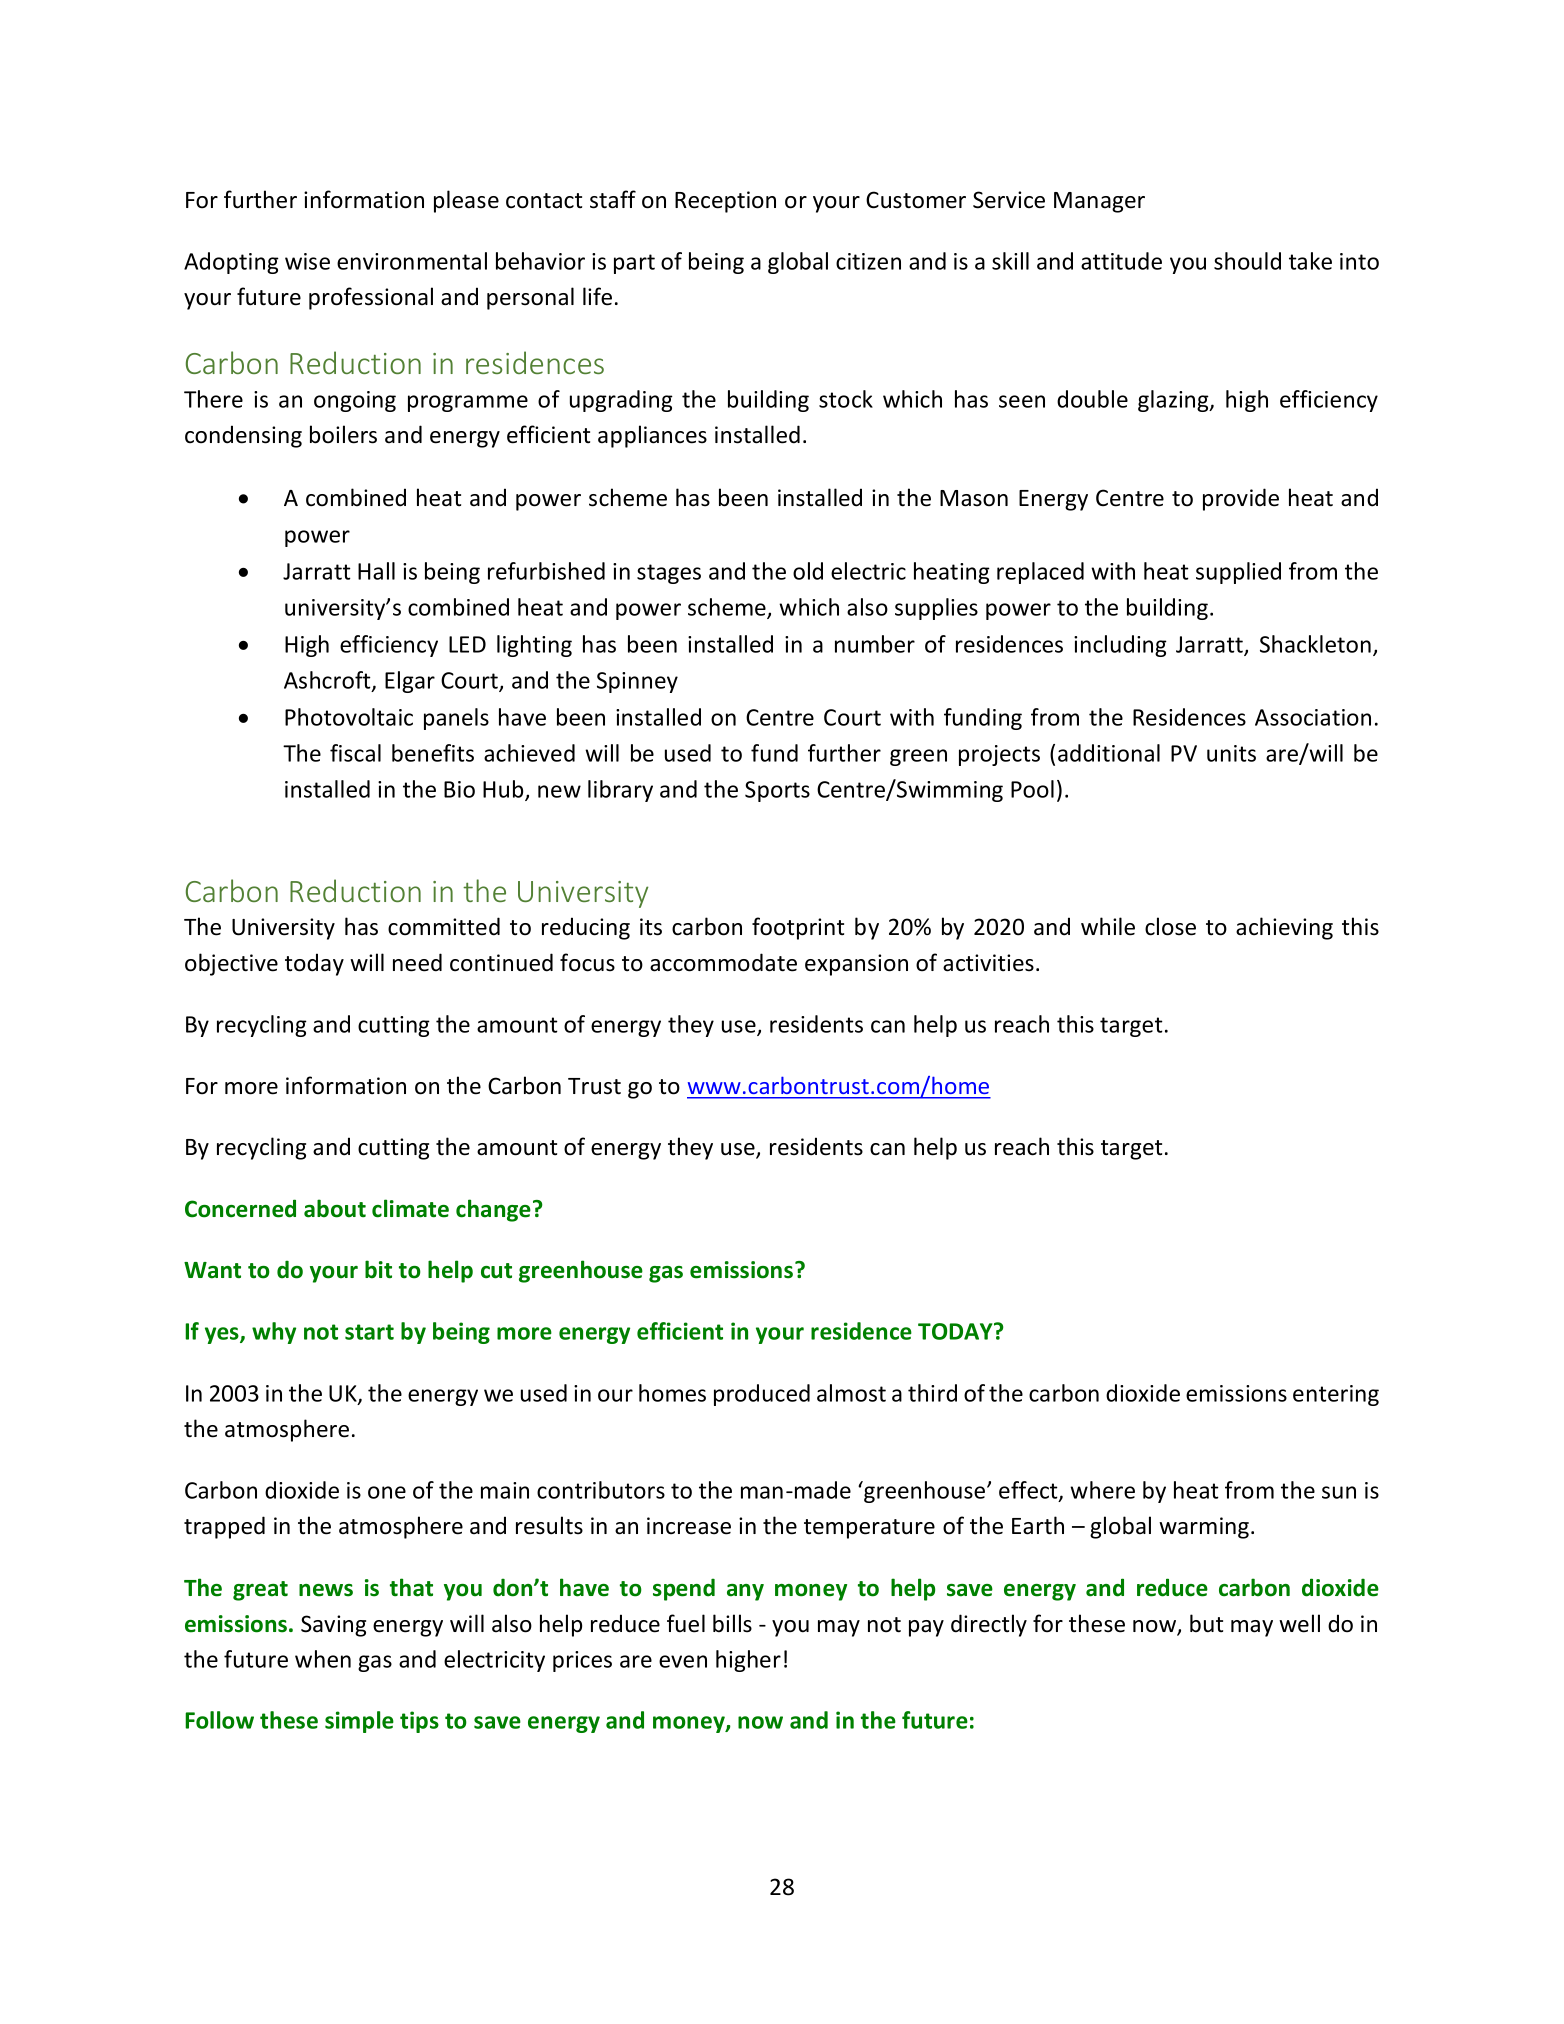 The image size is (1564, 2024). I want to click on citizen, so click(868, 261).
